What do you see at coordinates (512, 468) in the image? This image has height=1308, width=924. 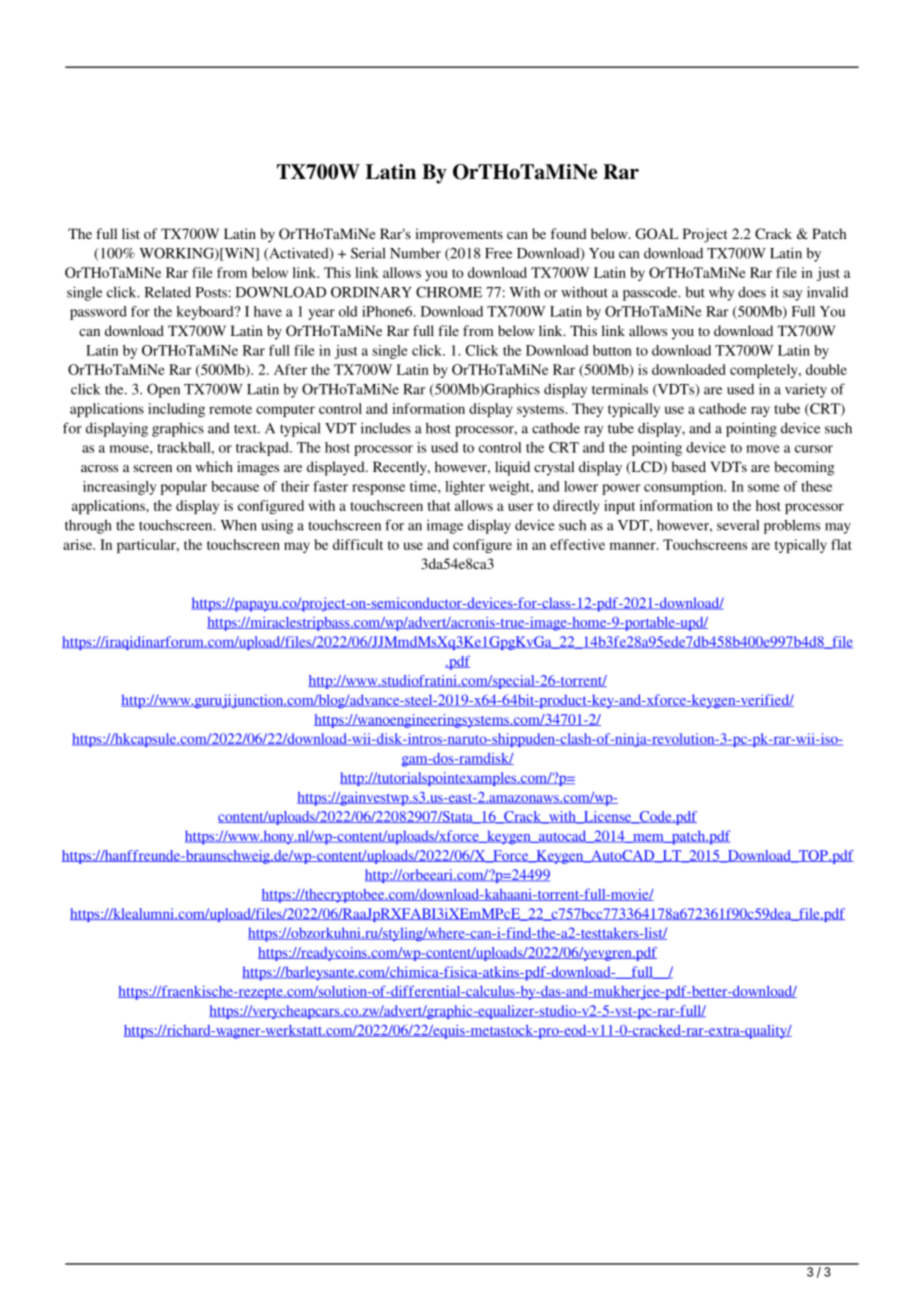 I see `liquid` at bounding box center [512, 468].
